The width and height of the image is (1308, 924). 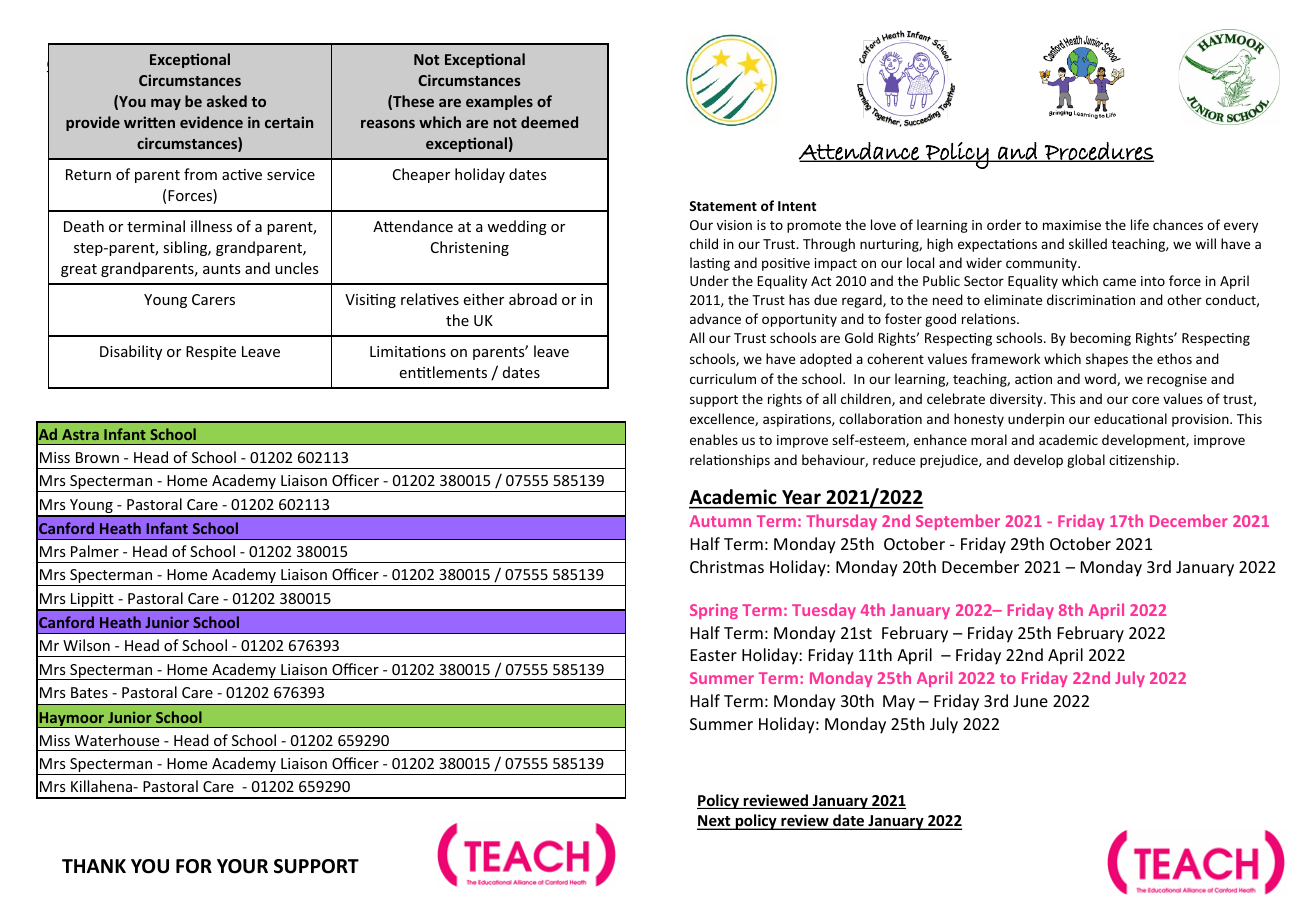 I want to click on Respite, so click(x=211, y=353).
